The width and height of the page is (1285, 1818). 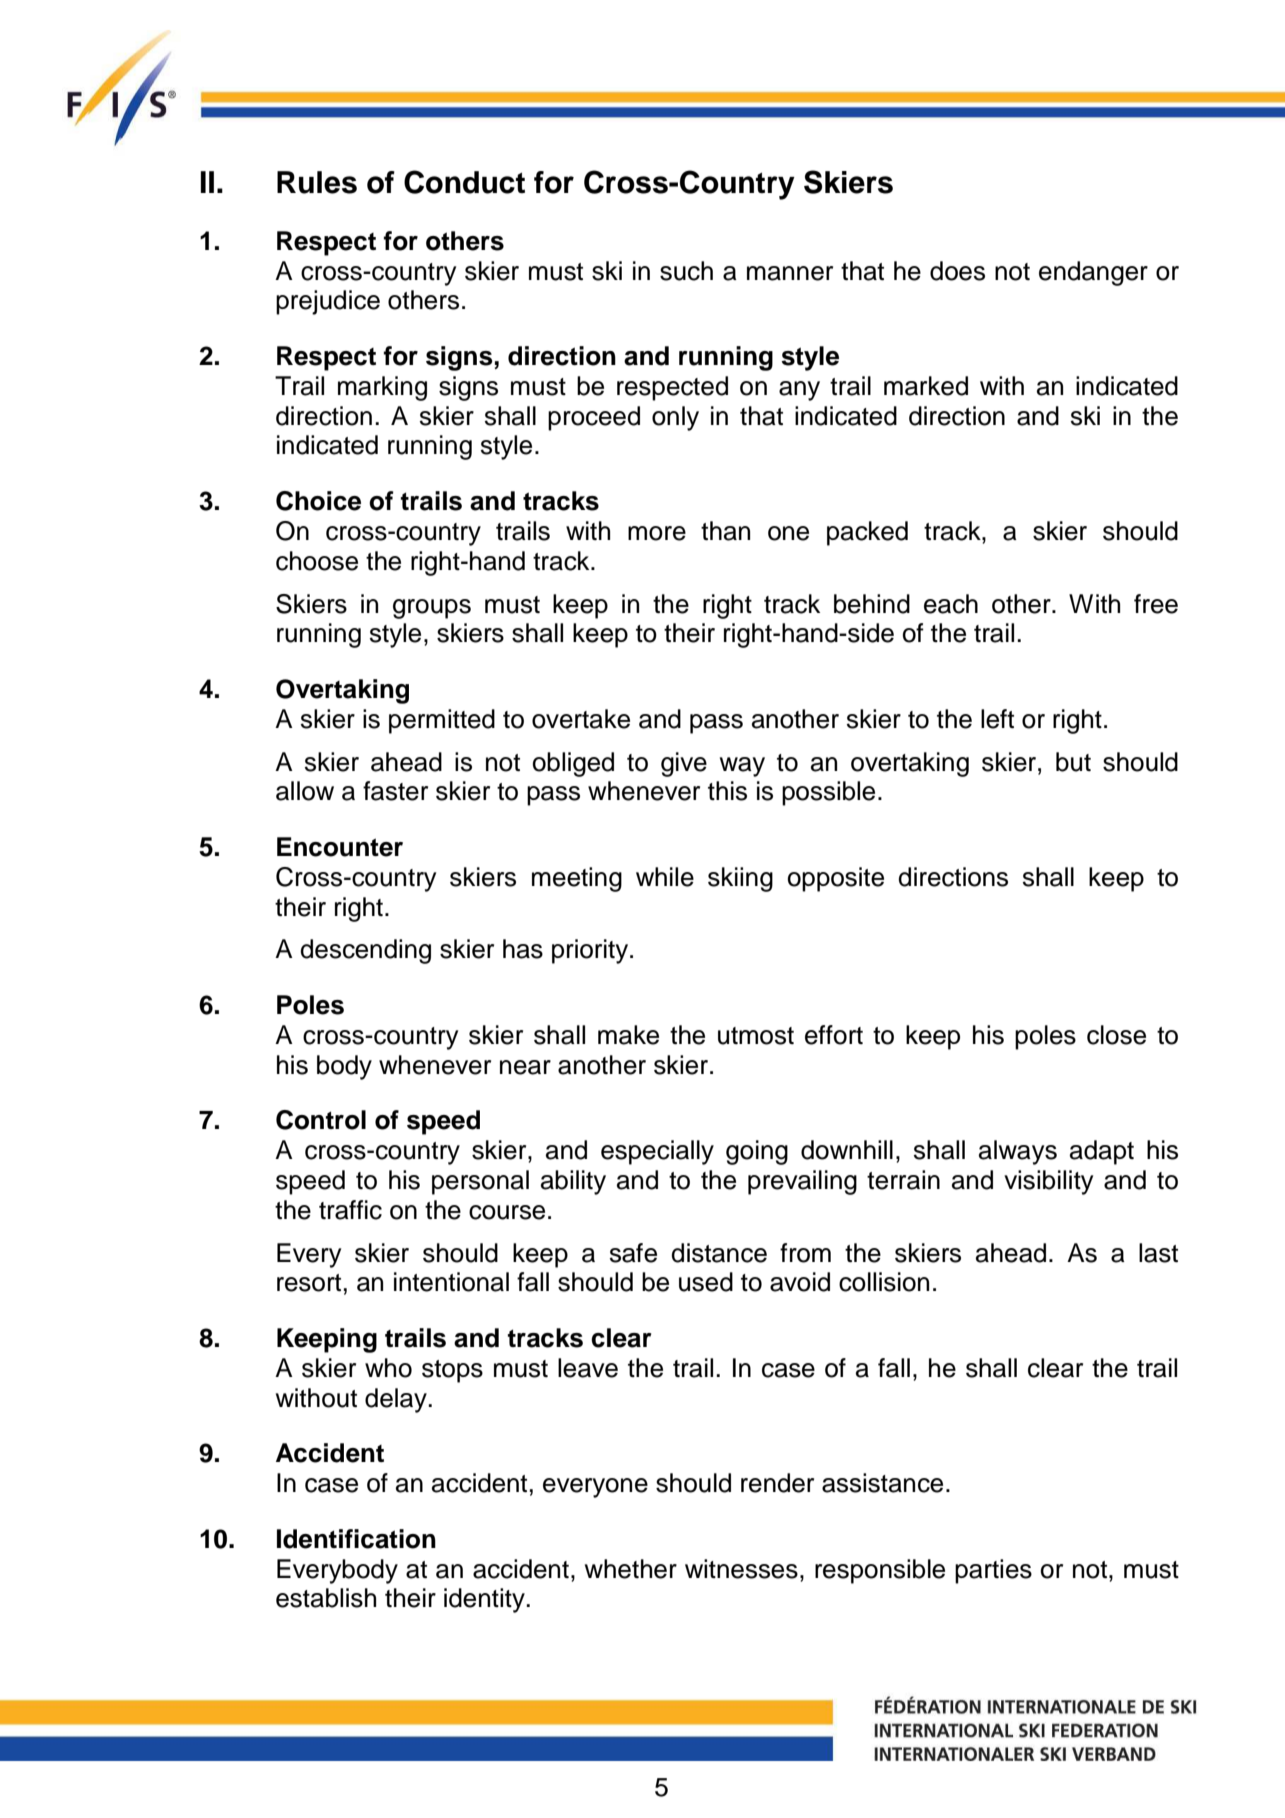 What do you see at coordinates (1093, 273) in the page?
I see `endanger` at bounding box center [1093, 273].
